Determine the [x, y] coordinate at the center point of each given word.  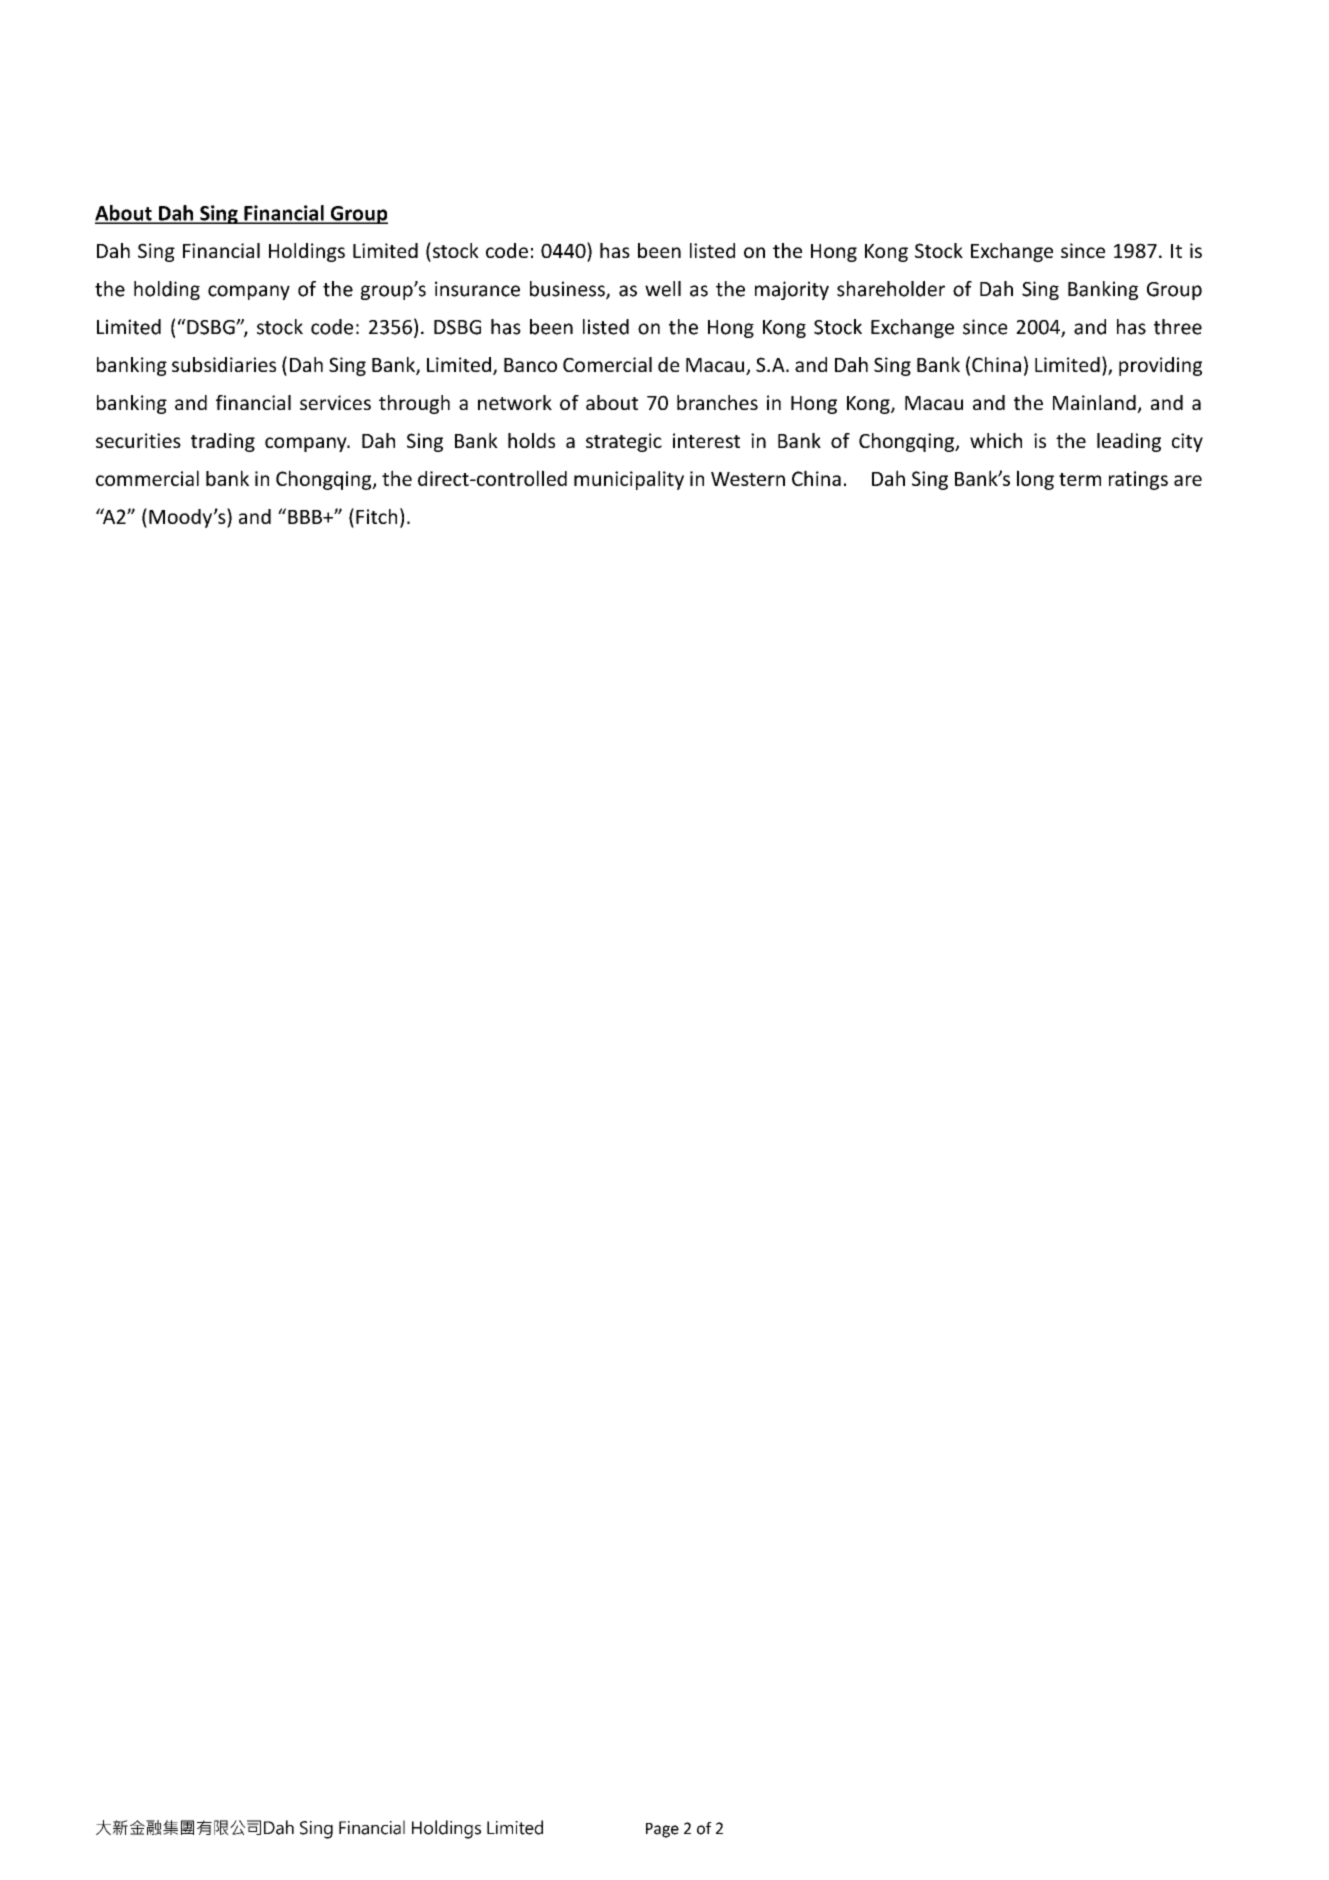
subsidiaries [224, 364]
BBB [306, 517]
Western [748, 479]
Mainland [1095, 404]
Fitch [376, 516]
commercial [147, 478]
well [663, 289]
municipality [629, 480]
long [1035, 480]
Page [662, 1830]
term [1080, 479]
